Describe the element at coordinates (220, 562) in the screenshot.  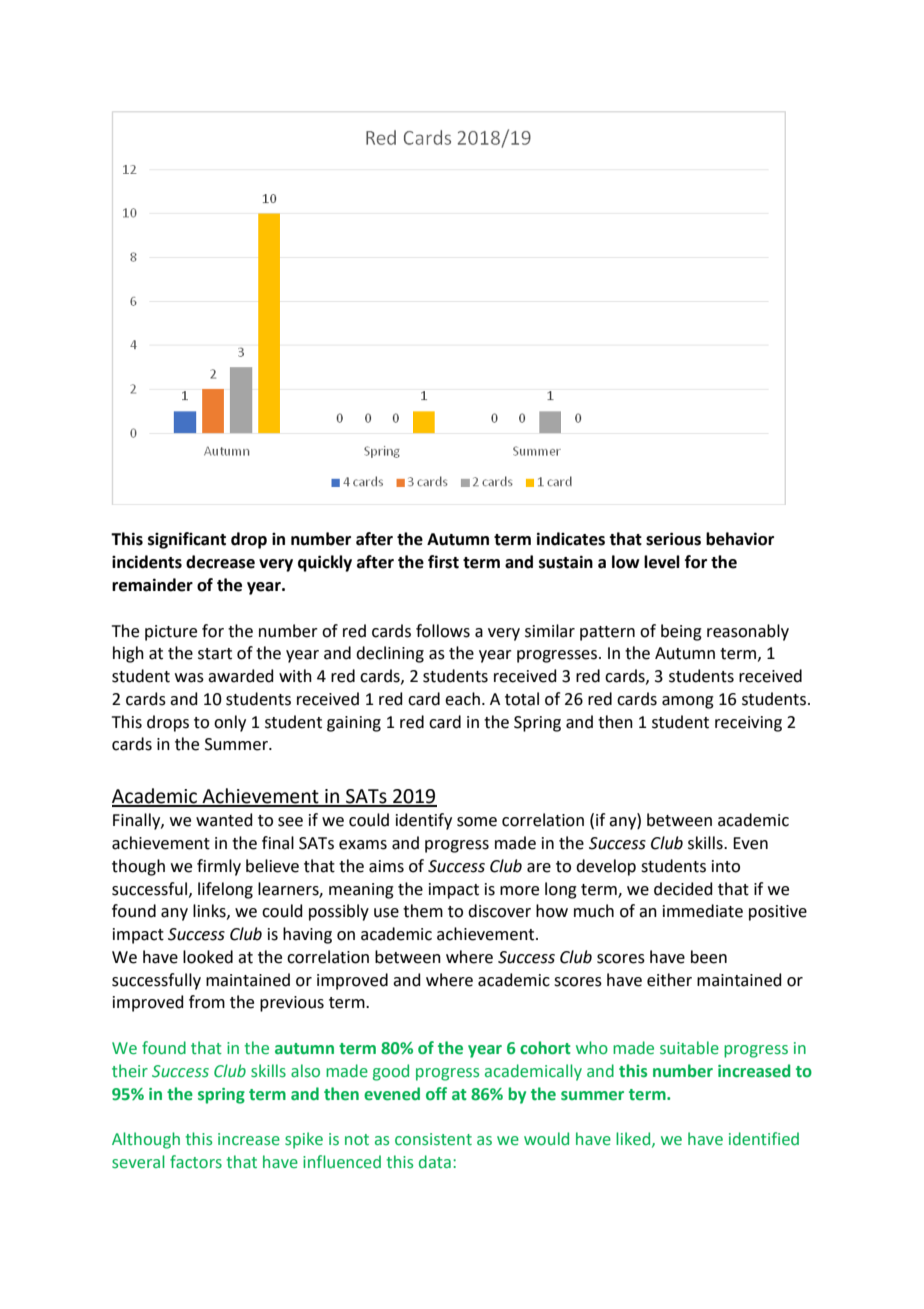
I see `decrease` at that location.
